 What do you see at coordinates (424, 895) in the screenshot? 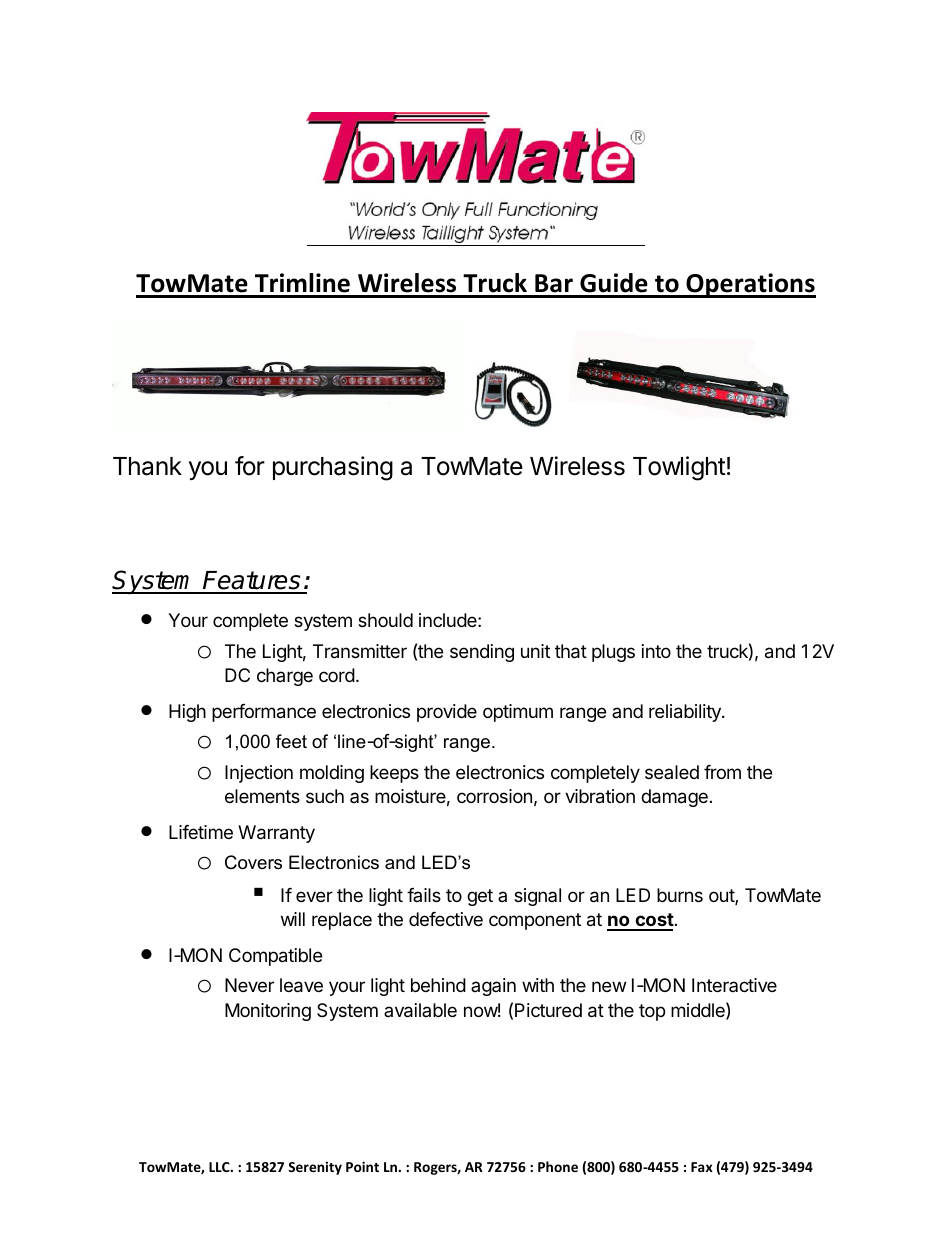
I see `fails` at bounding box center [424, 895].
